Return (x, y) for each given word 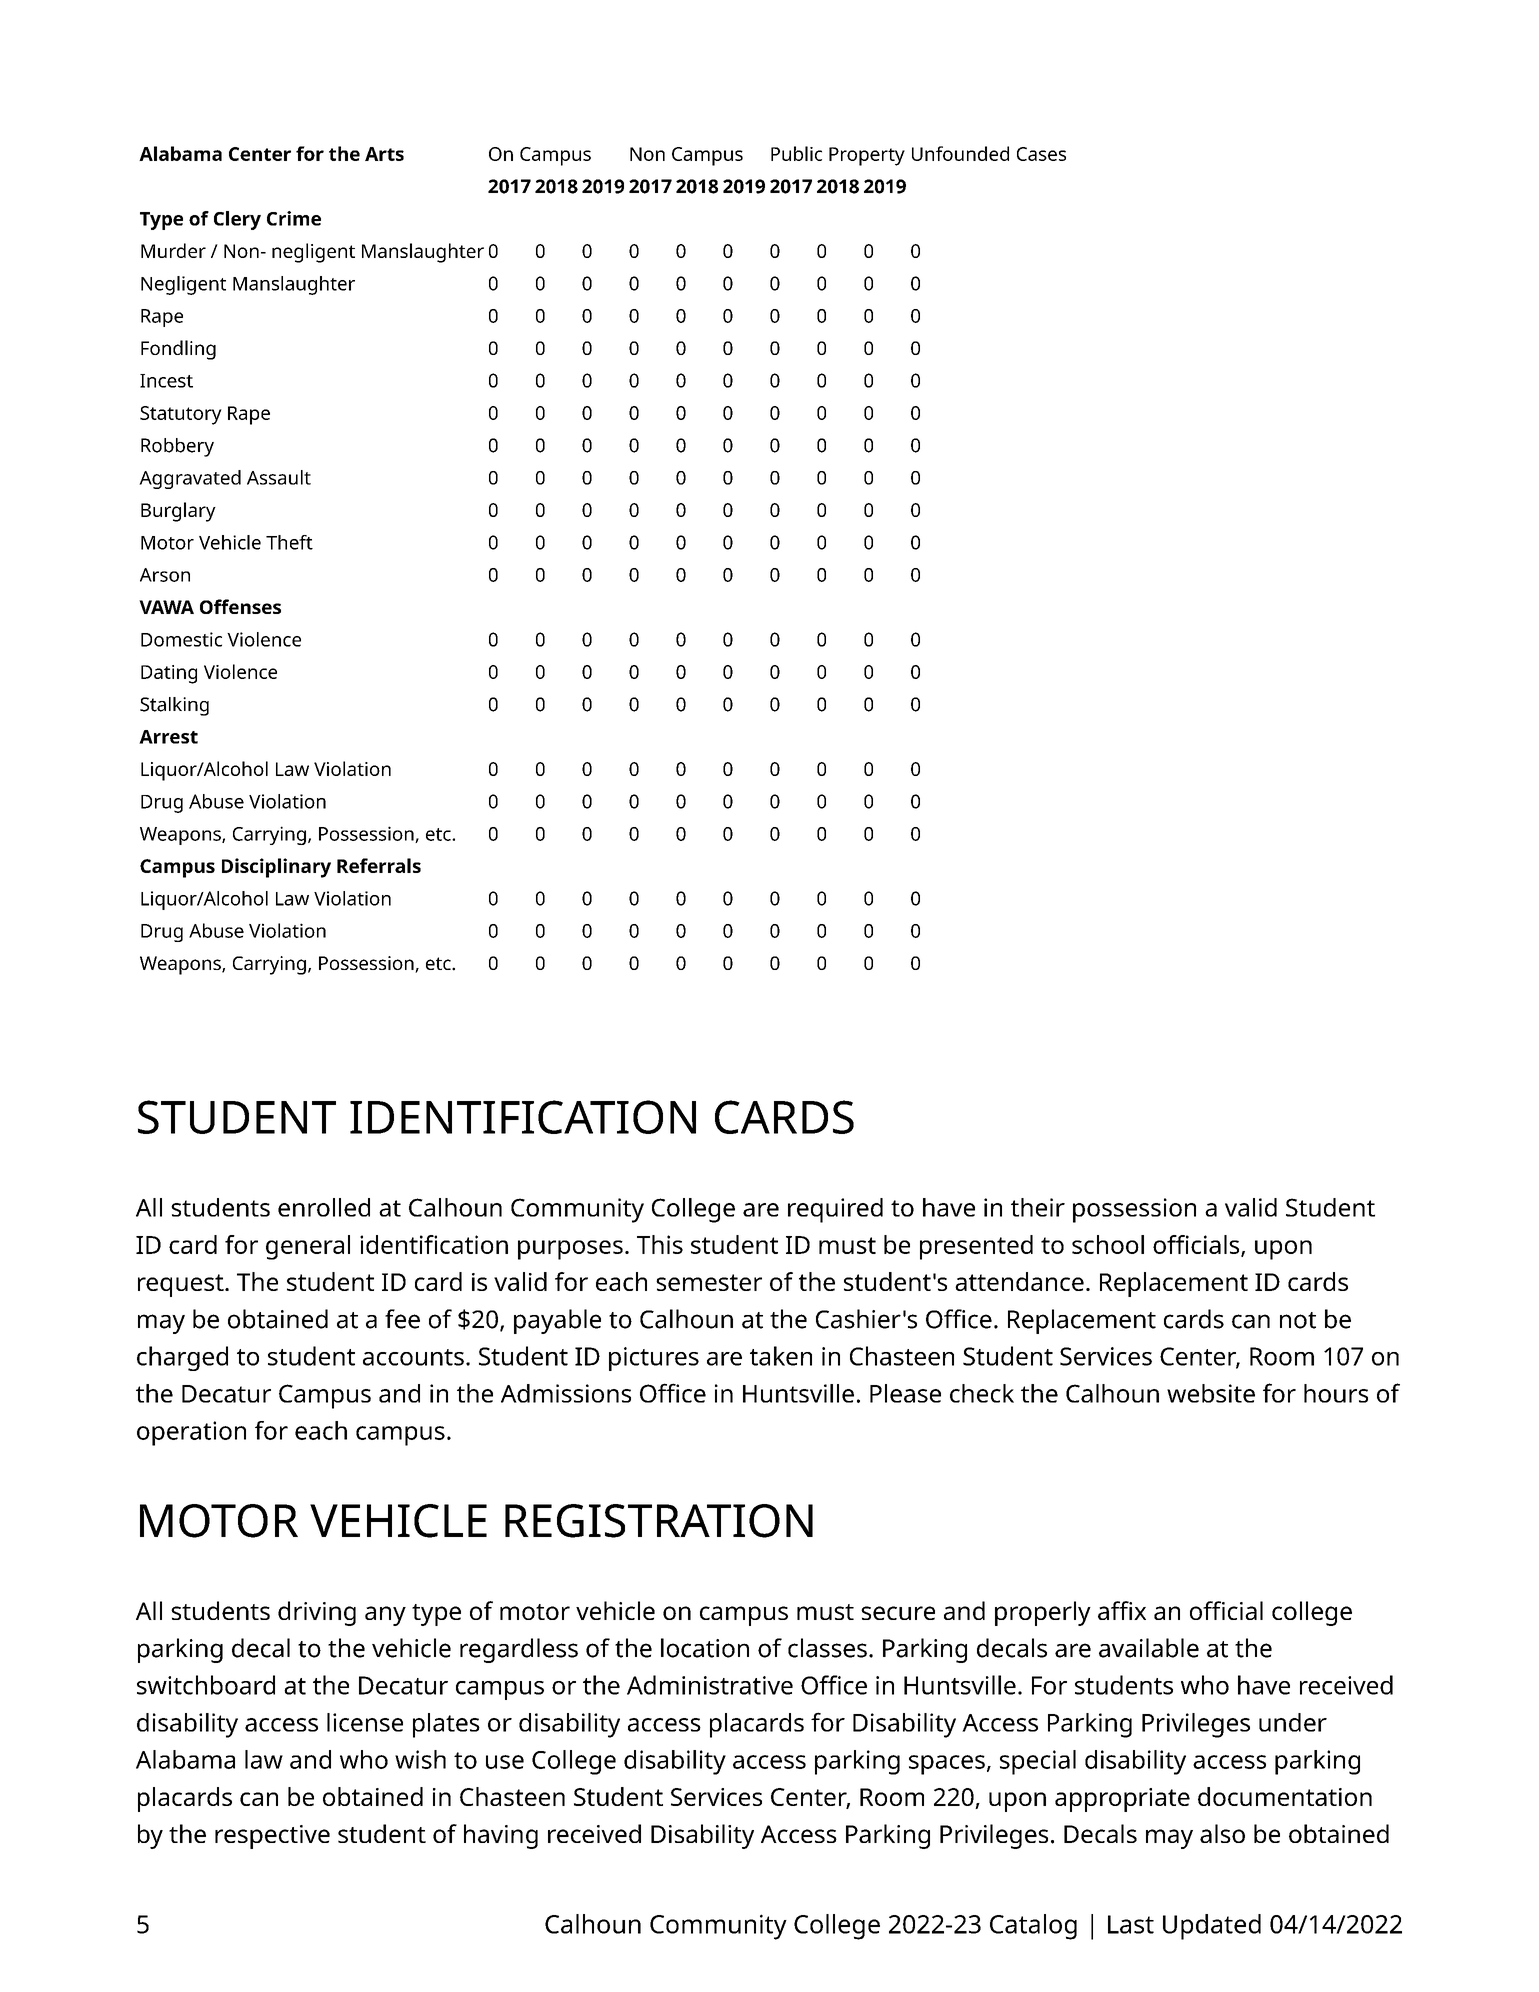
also (1222, 1833)
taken (781, 1356)
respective (272, 1837)
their (1038, 1207)
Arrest (168, 737)
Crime (294, 218)
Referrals (379, 865)
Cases (1041, 154)
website (1211, 1393)
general (308, 1247)
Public (796, 153)
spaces (947, 1765)
